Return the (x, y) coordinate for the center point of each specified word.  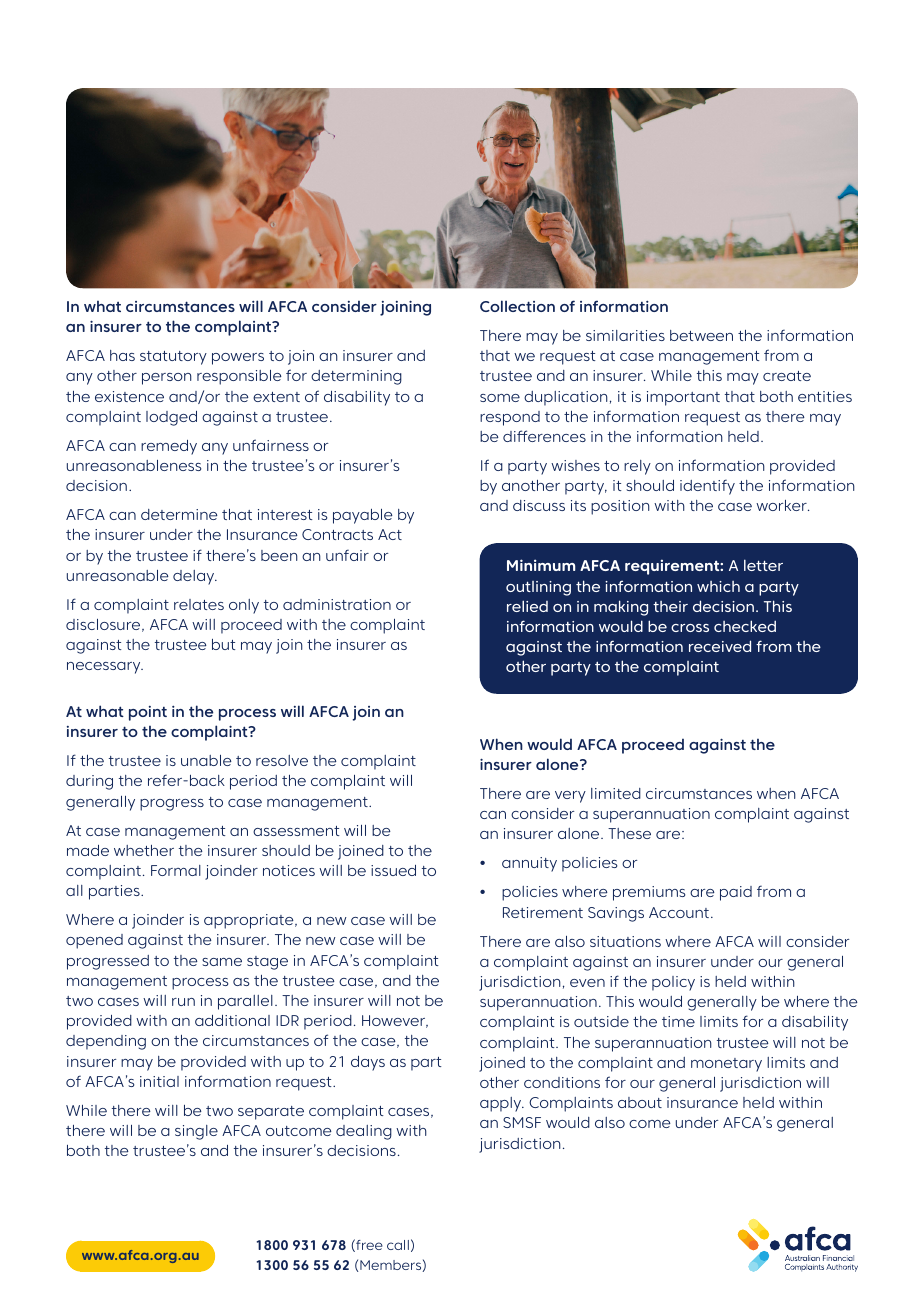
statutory (173, 358)
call (398, 1245)
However (395, 1021)
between (701, 335)
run (183, 1002)
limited (616, 793)
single (196, 1132)
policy (673, 983)
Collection (517, 306)
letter (763, 565)
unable (206, 760)
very (570, 797)
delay (195, 577)
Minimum (541, 565)
